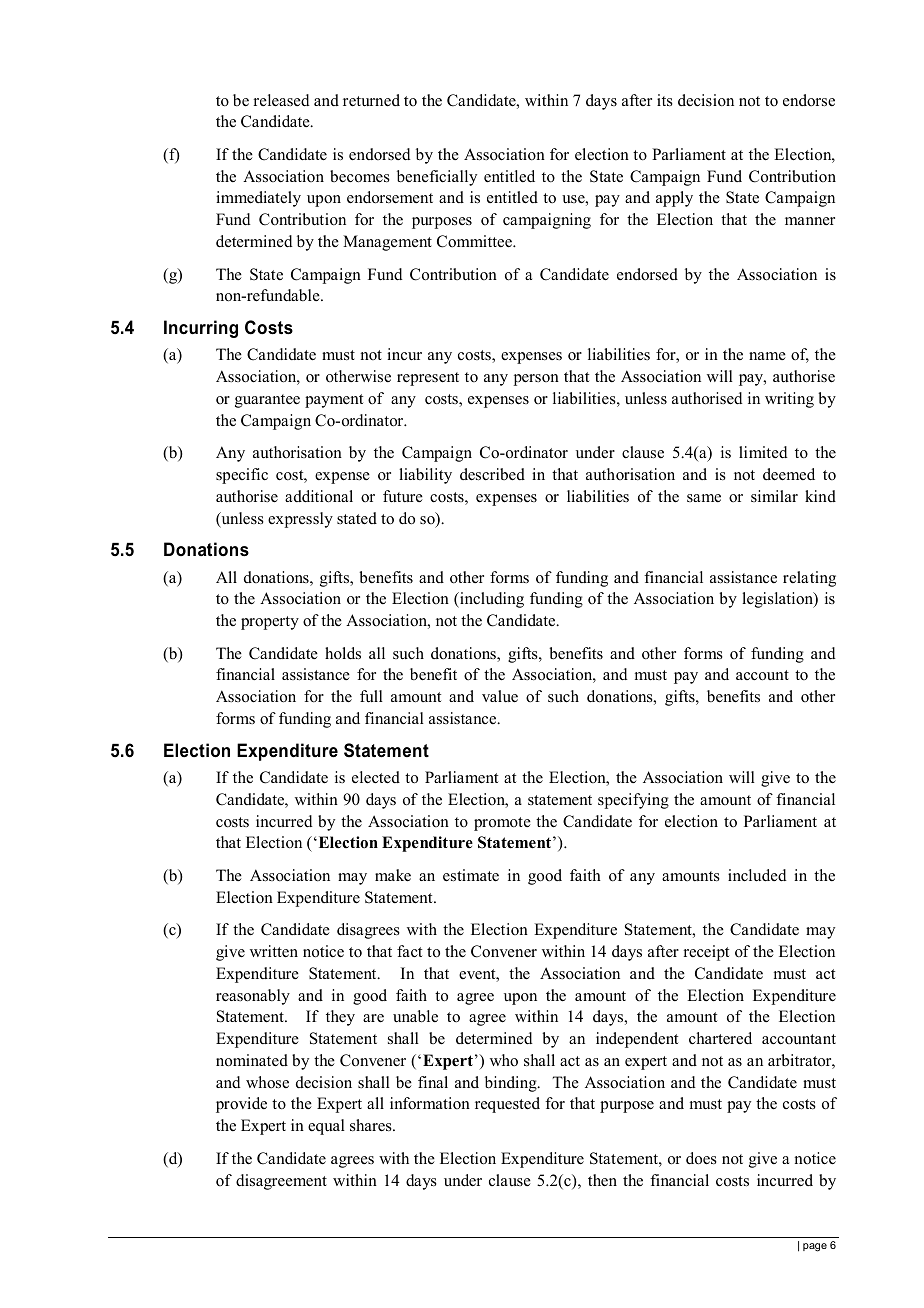 The image size is (924, 1308). Describe the element at coordinates (500, 696) in the screenshot. I see `value` at that location.
